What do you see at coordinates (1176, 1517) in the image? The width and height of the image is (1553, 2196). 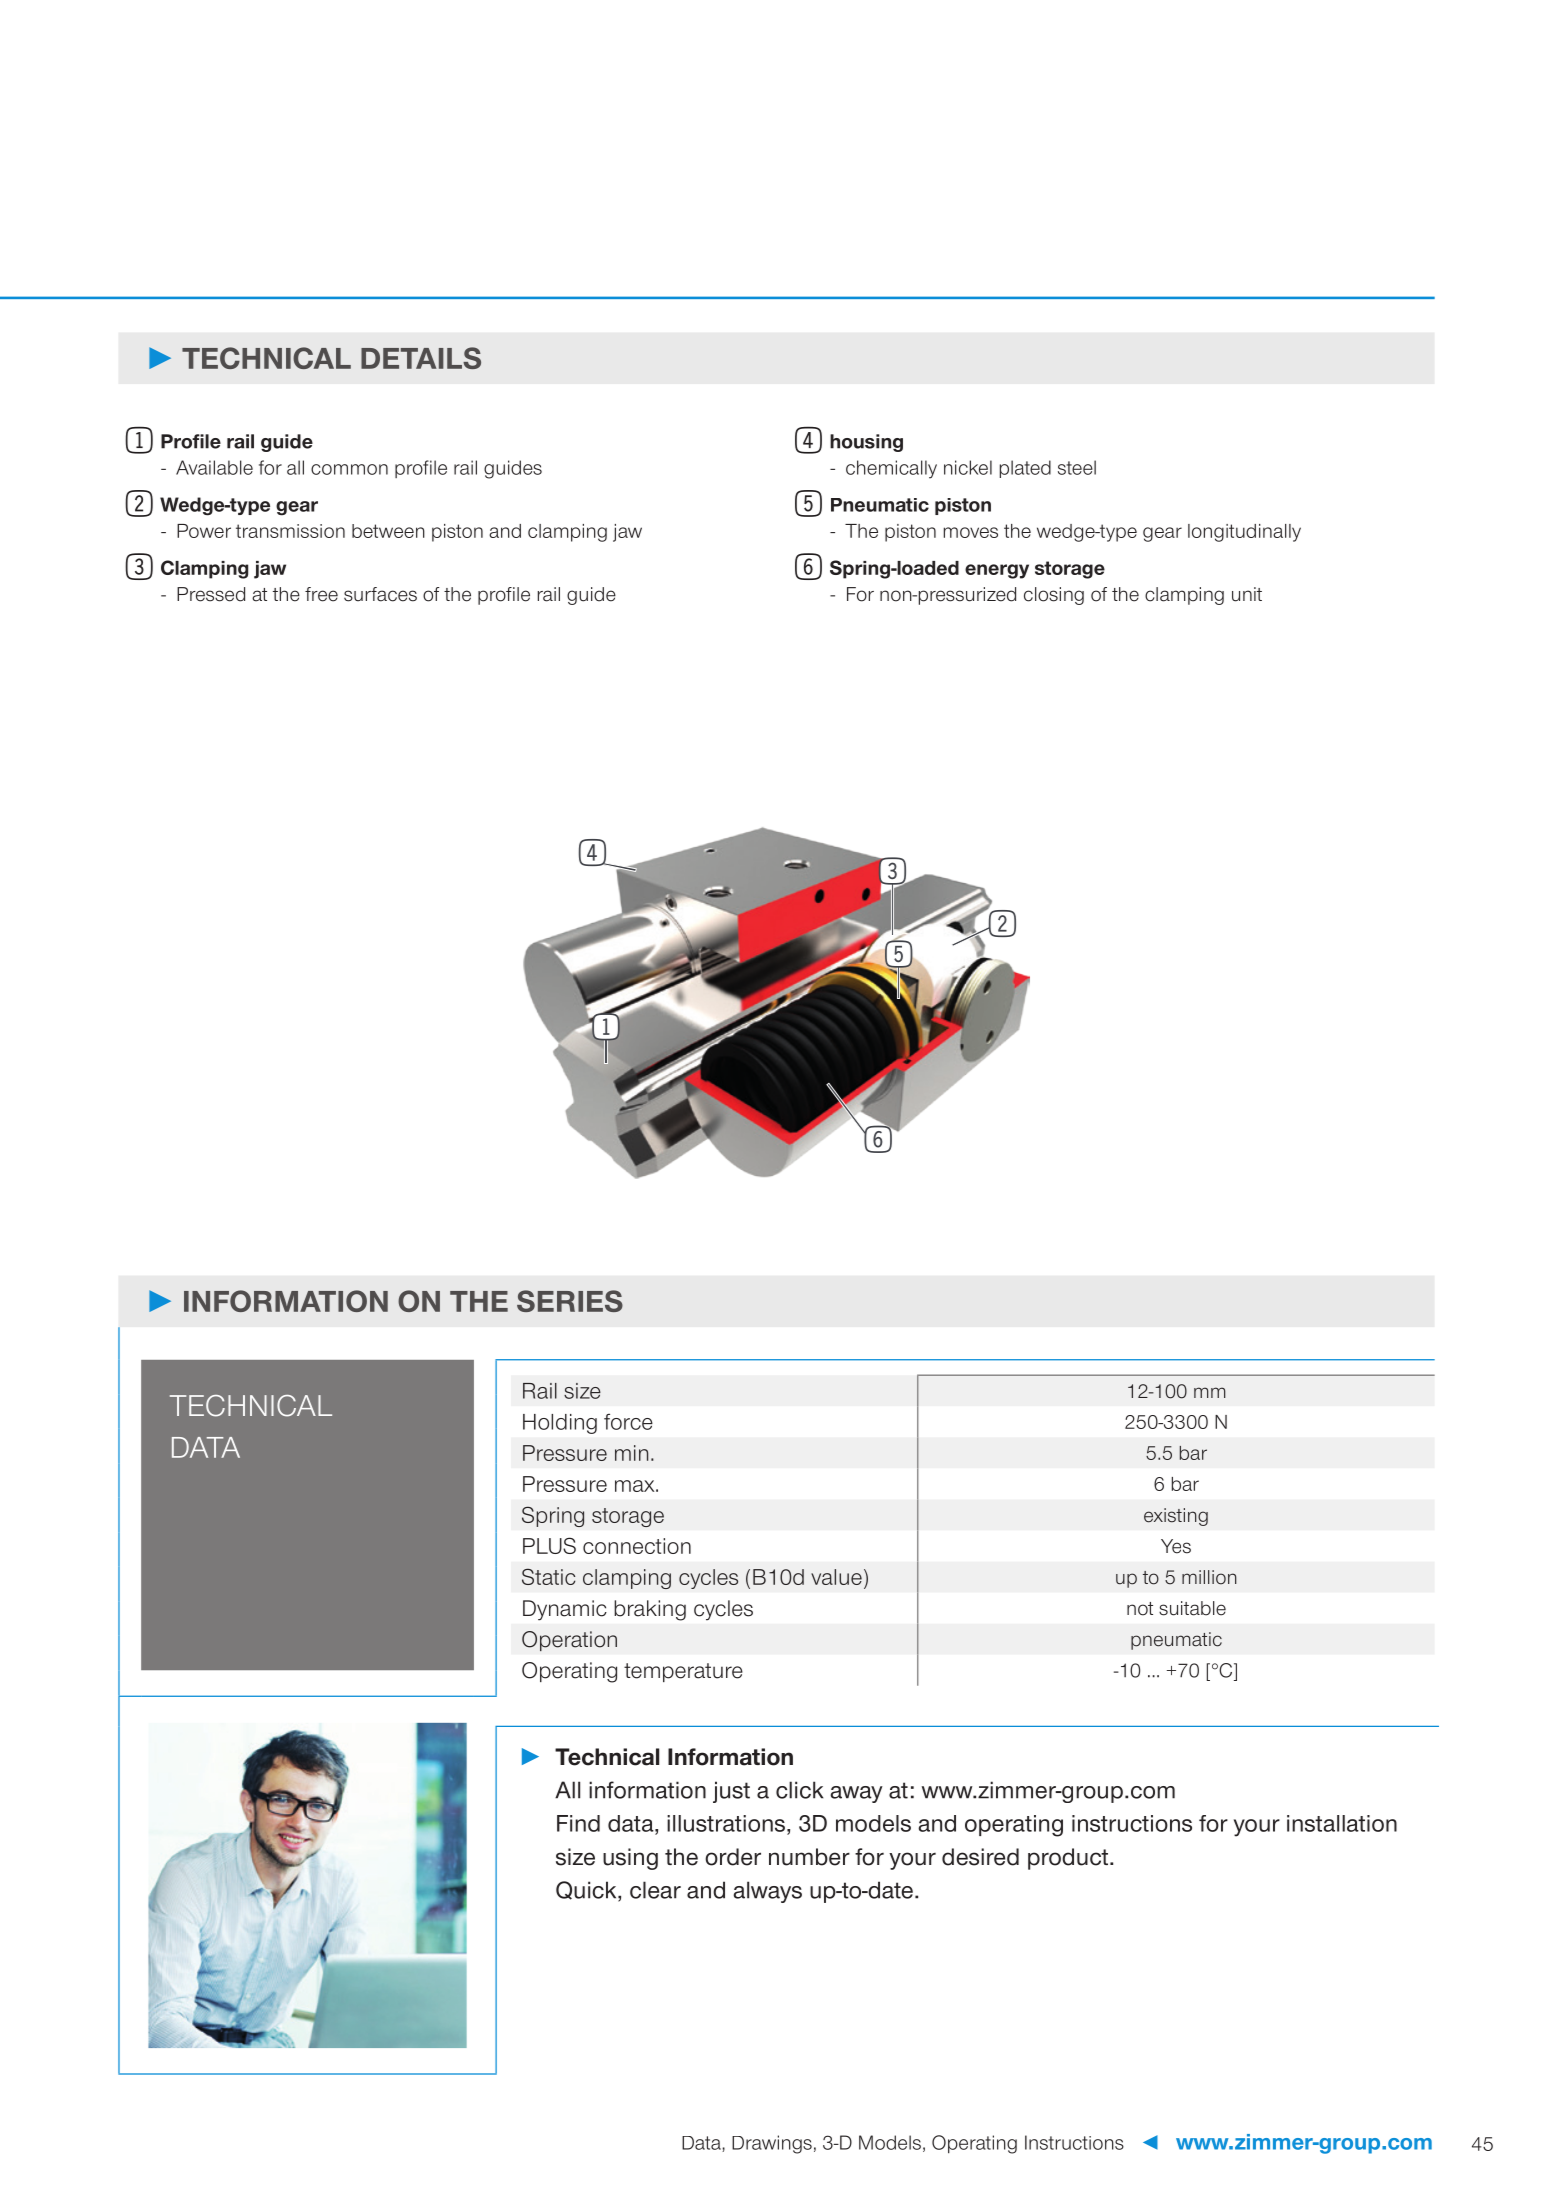 I see `existing` at bounding box center [1176, 1517].
